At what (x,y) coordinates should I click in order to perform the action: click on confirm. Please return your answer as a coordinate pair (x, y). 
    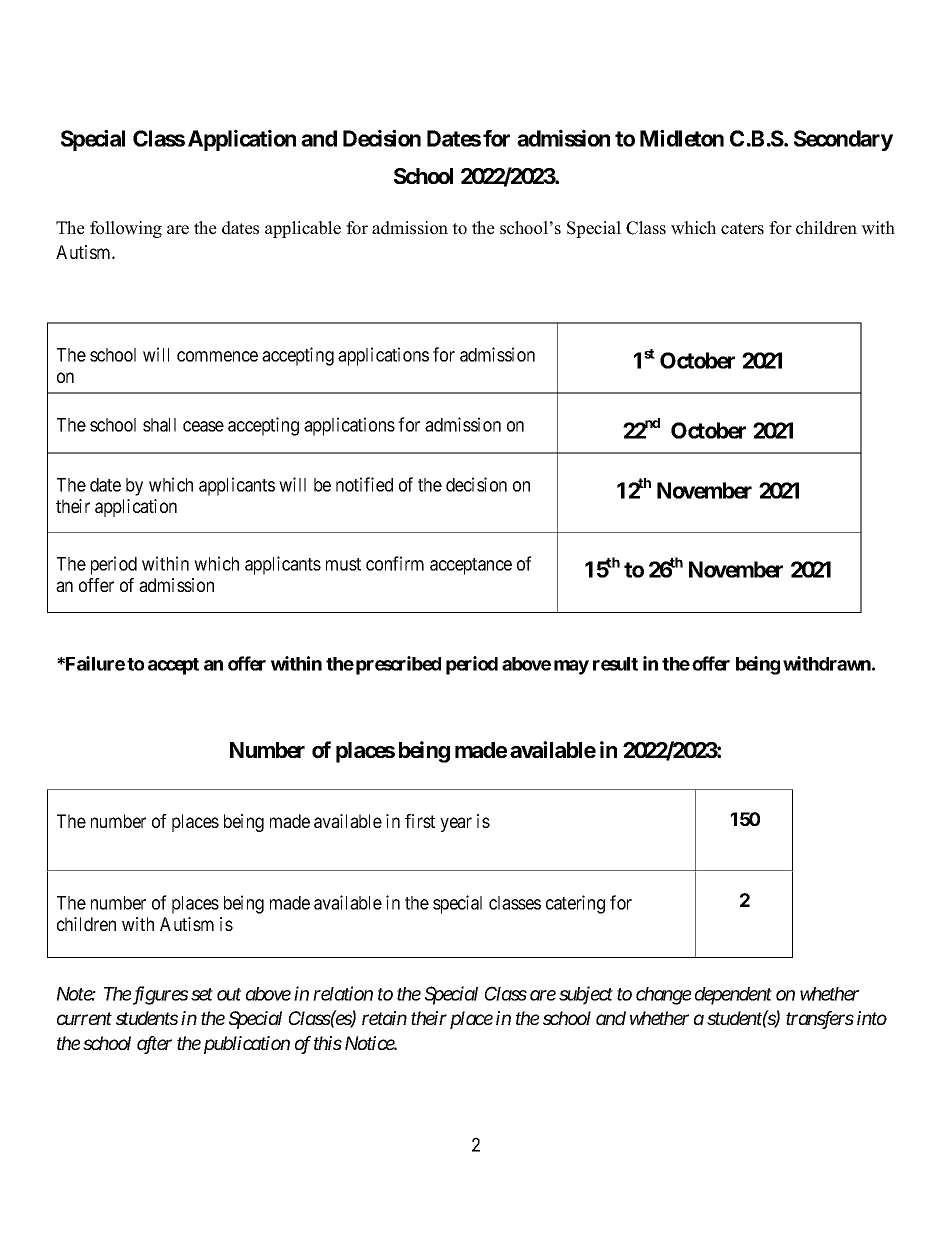
    Looking at the image, I should click on (395, 563).
